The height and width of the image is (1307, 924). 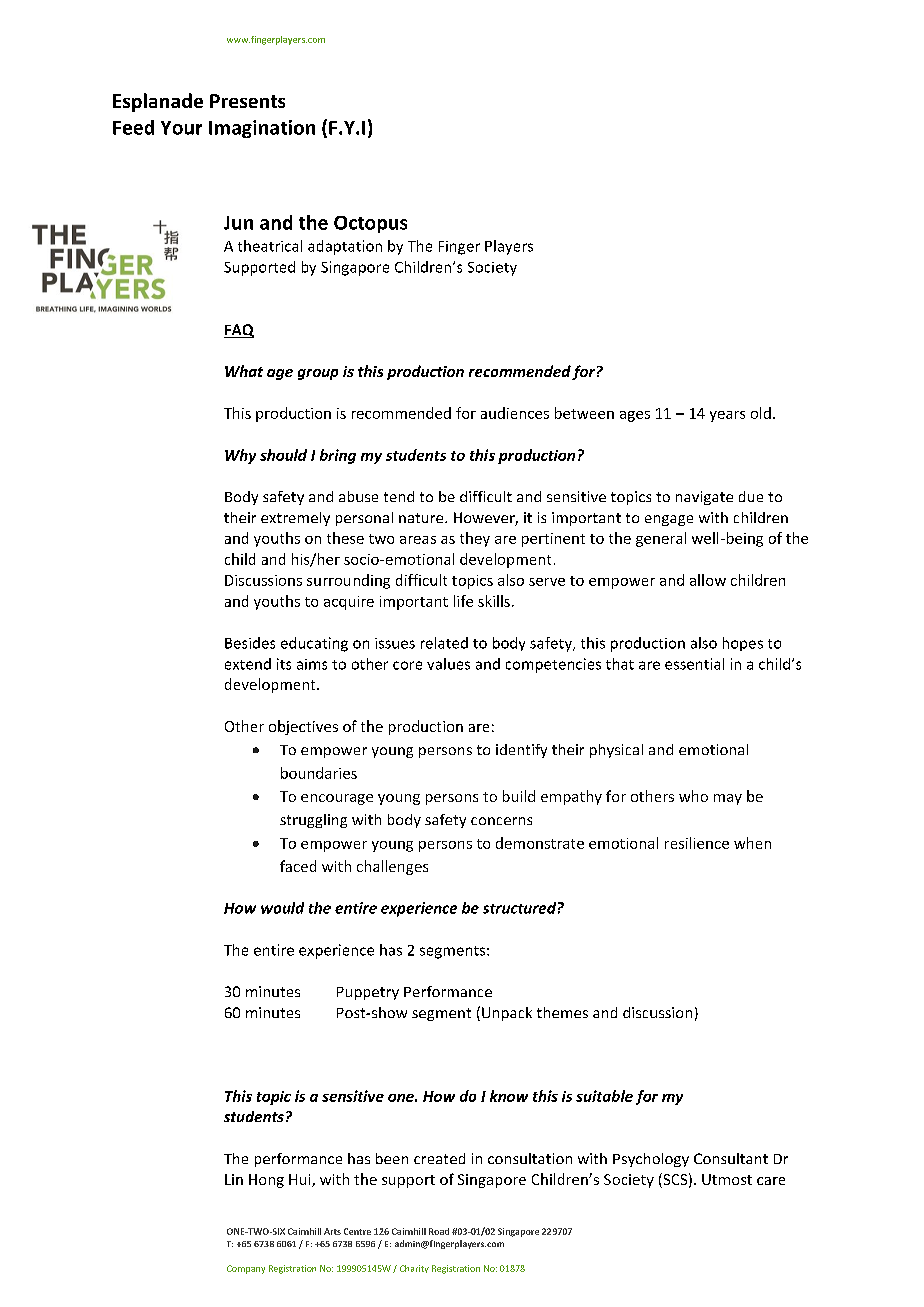 I want to click on Your, so click(x=181, y=128).
